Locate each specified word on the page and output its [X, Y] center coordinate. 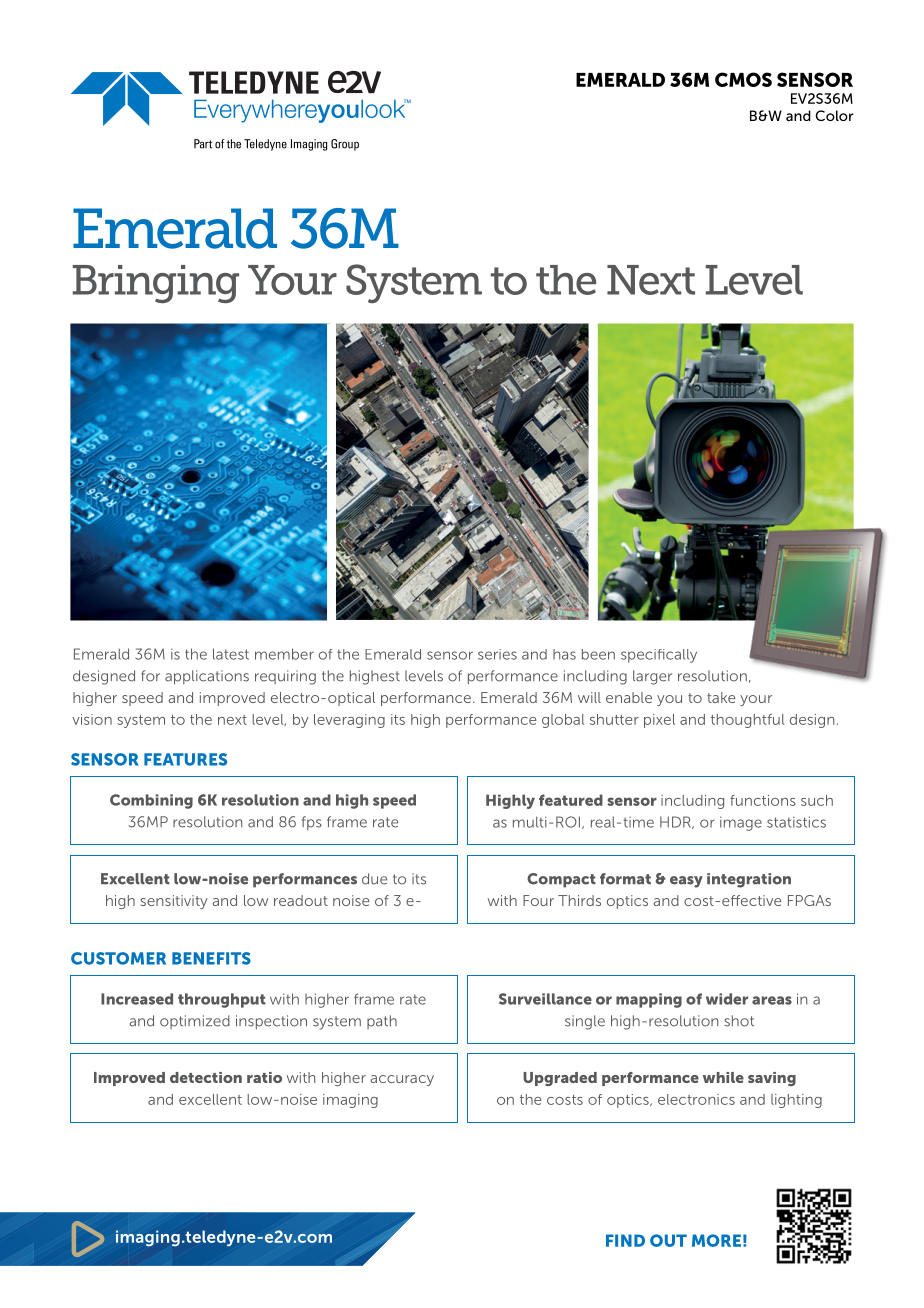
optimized [195, 1022]
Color [834, 115]
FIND [625, 1240]
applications [207, 677]
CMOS [743, 79]
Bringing [156, 284]
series [497, 654]
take [721, 697]
